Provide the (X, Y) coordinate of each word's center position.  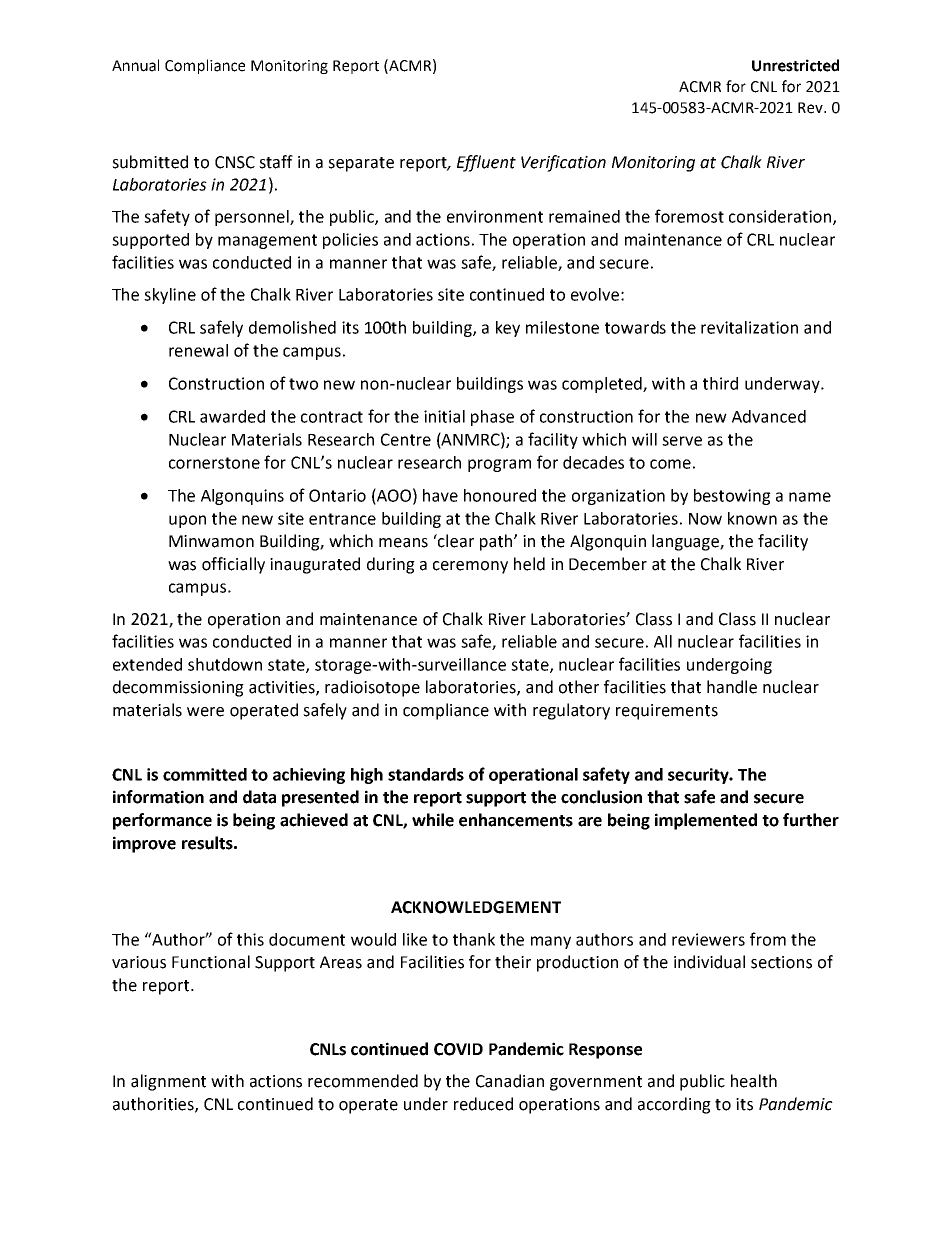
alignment (168, 1082)
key (508, 329)
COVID (458, 1049)
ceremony (470, 567)
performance (162, 821)
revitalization (749, 327)
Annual (135, 65)
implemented (706, 821)
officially (233, 565)
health (754, 1081)
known (752, 518)
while (433, 820)
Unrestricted (795, 65)
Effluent (486, 163)
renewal (198, 350)
